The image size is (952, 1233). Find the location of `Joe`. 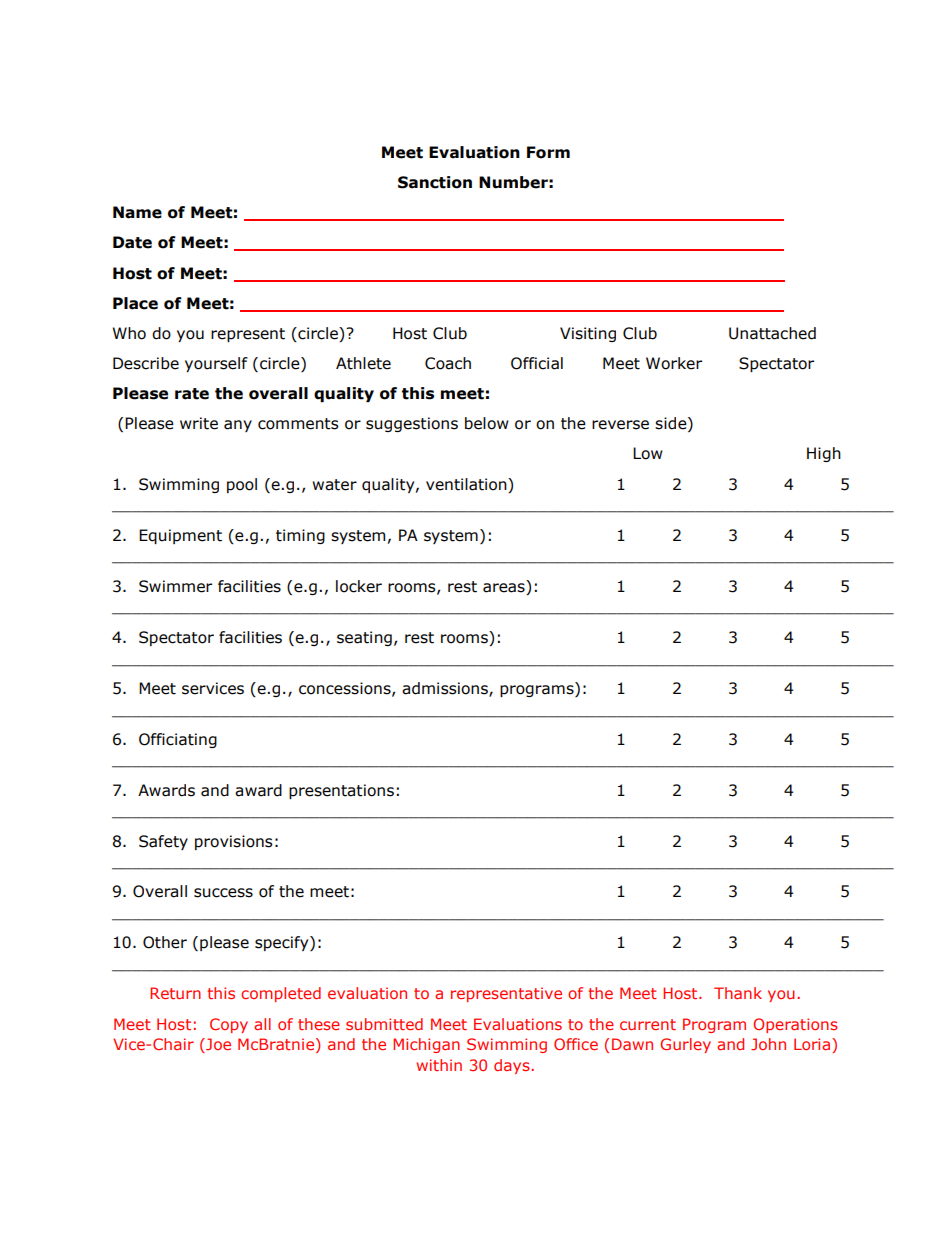

Joe is located at coordinates (217, 1045).
